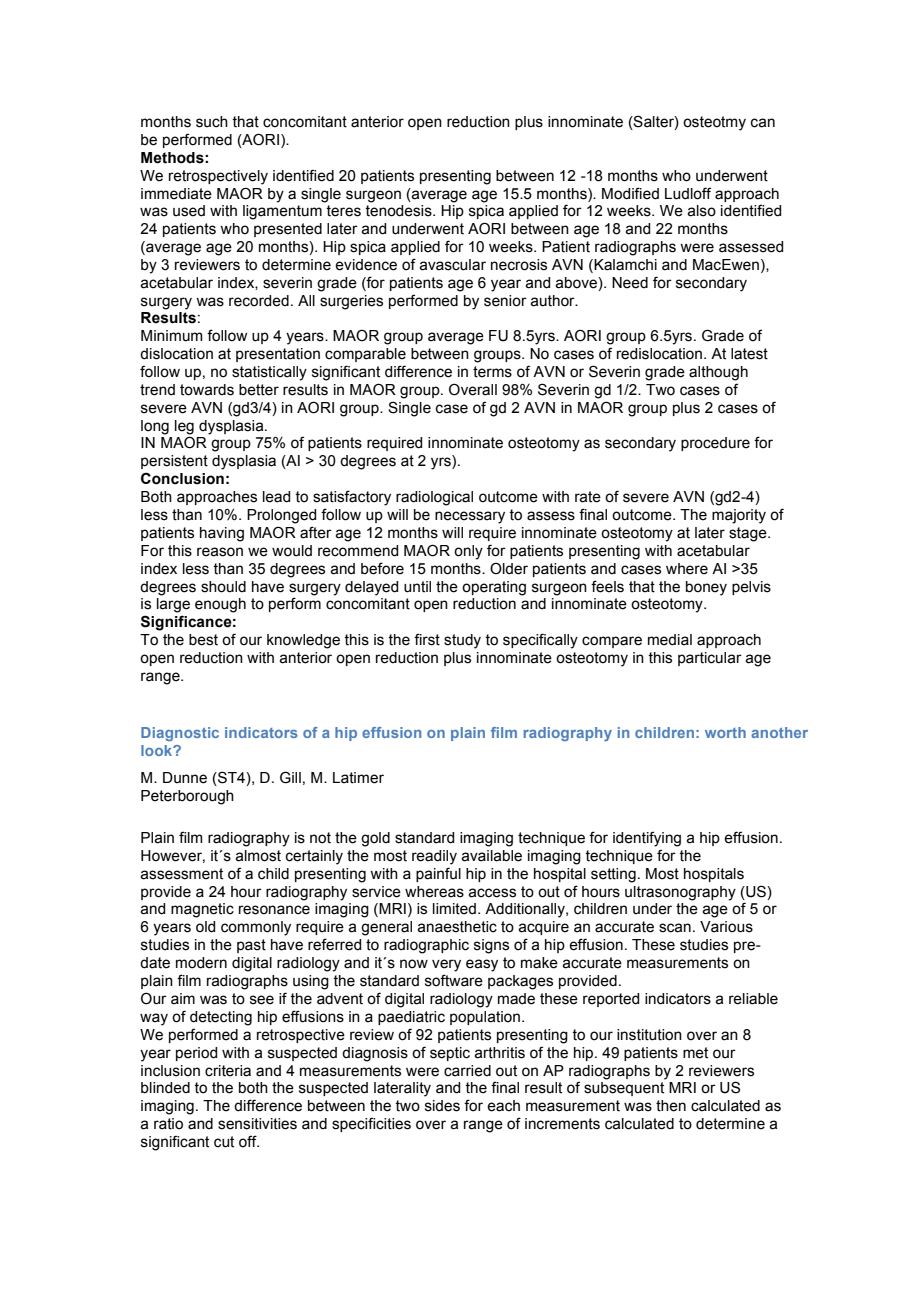 This screenshot has height=1308, width=924. I want to click on teres, so click(343, 211).
